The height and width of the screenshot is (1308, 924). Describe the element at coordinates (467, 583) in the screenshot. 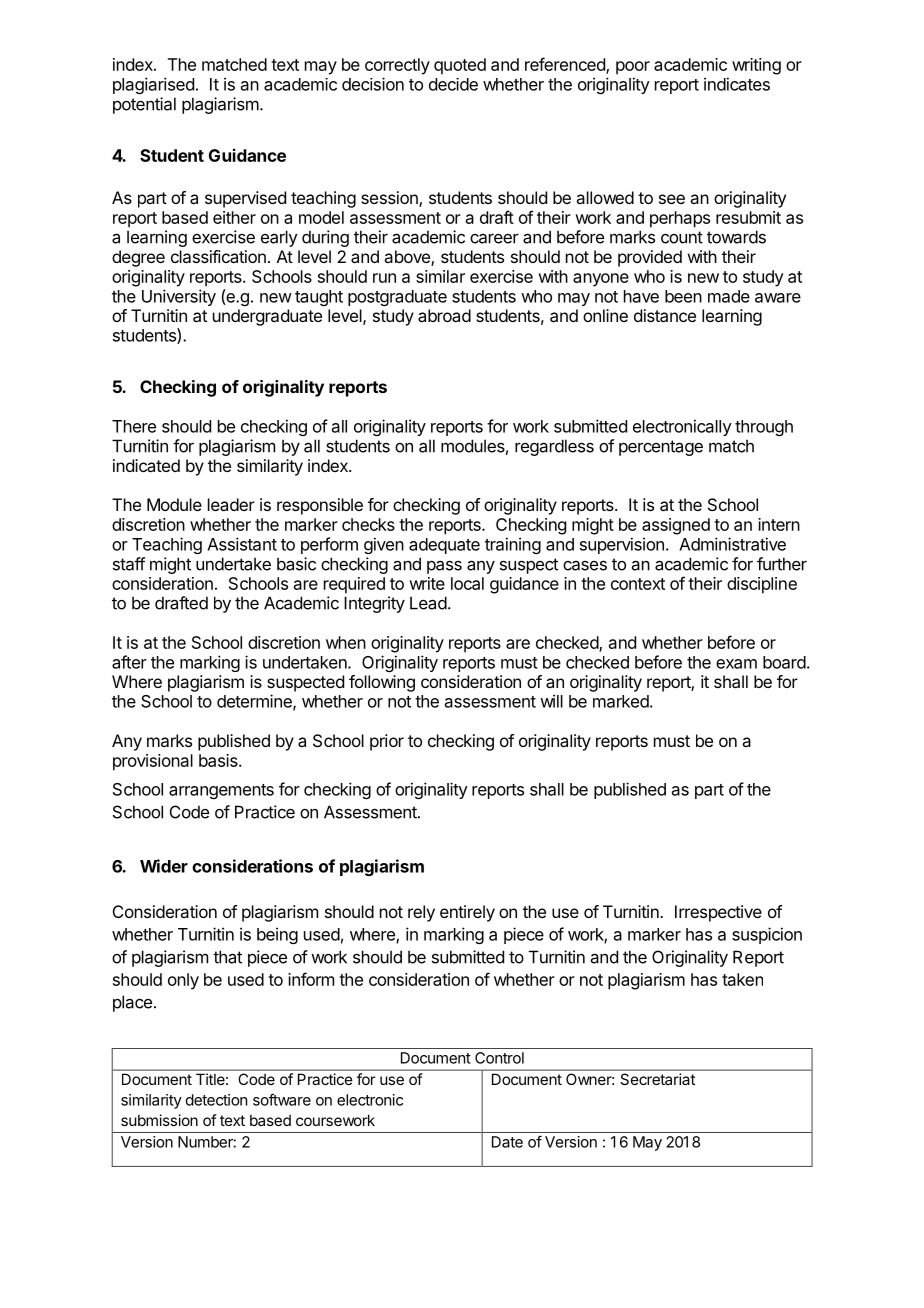

I see `local` at that location.
